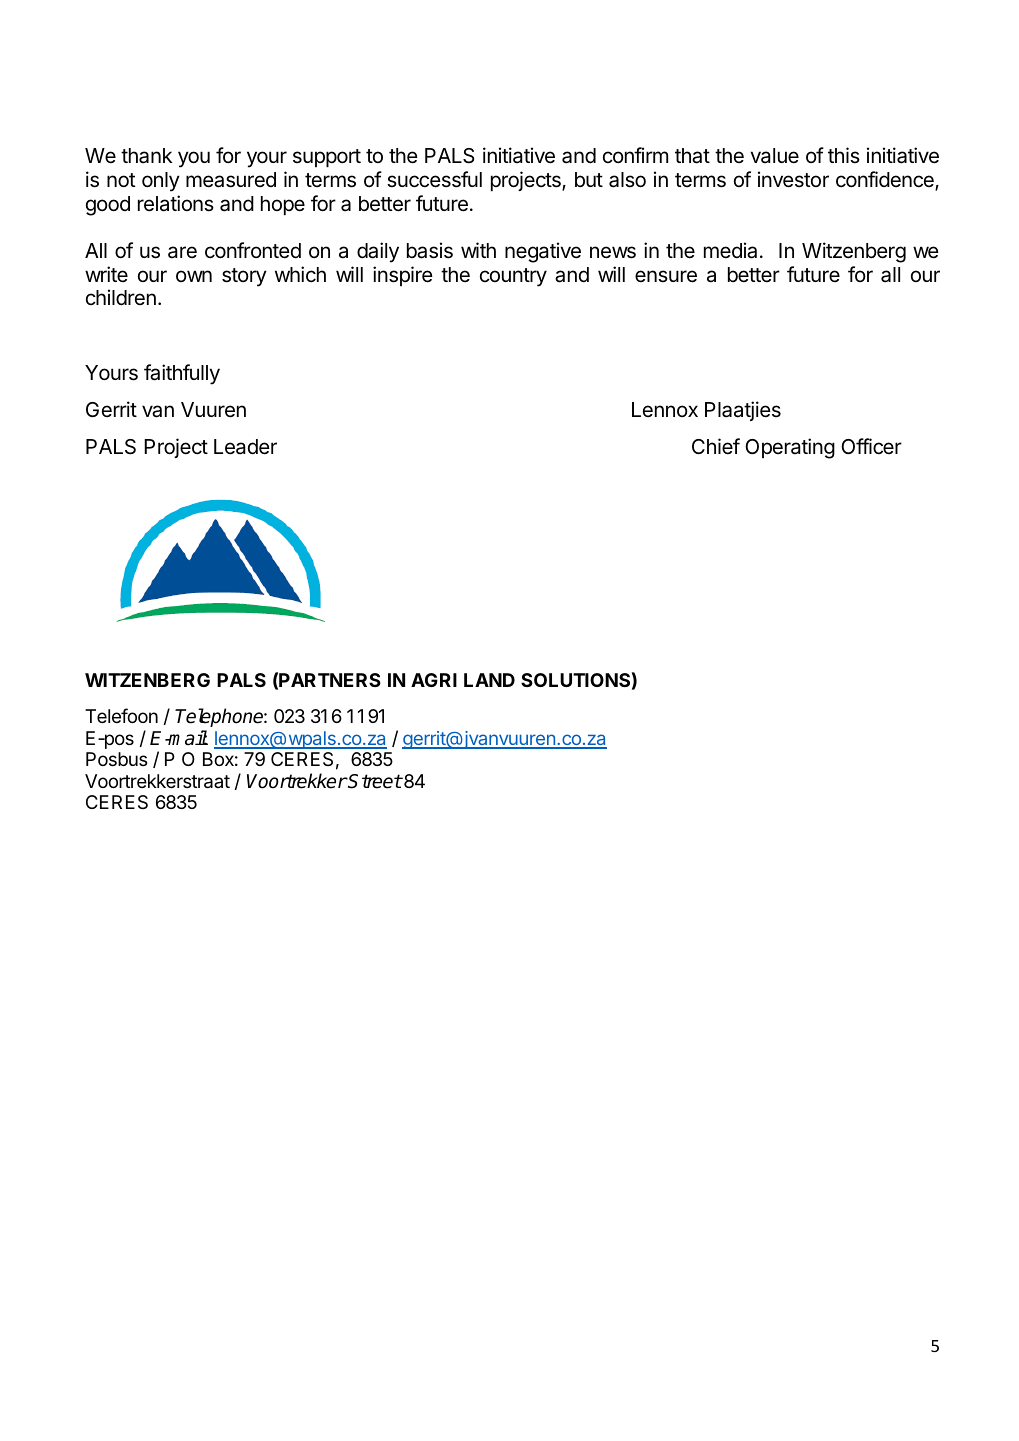  Describe the element at coordinates (231, 180) in the page. I see `measured` at that location.
